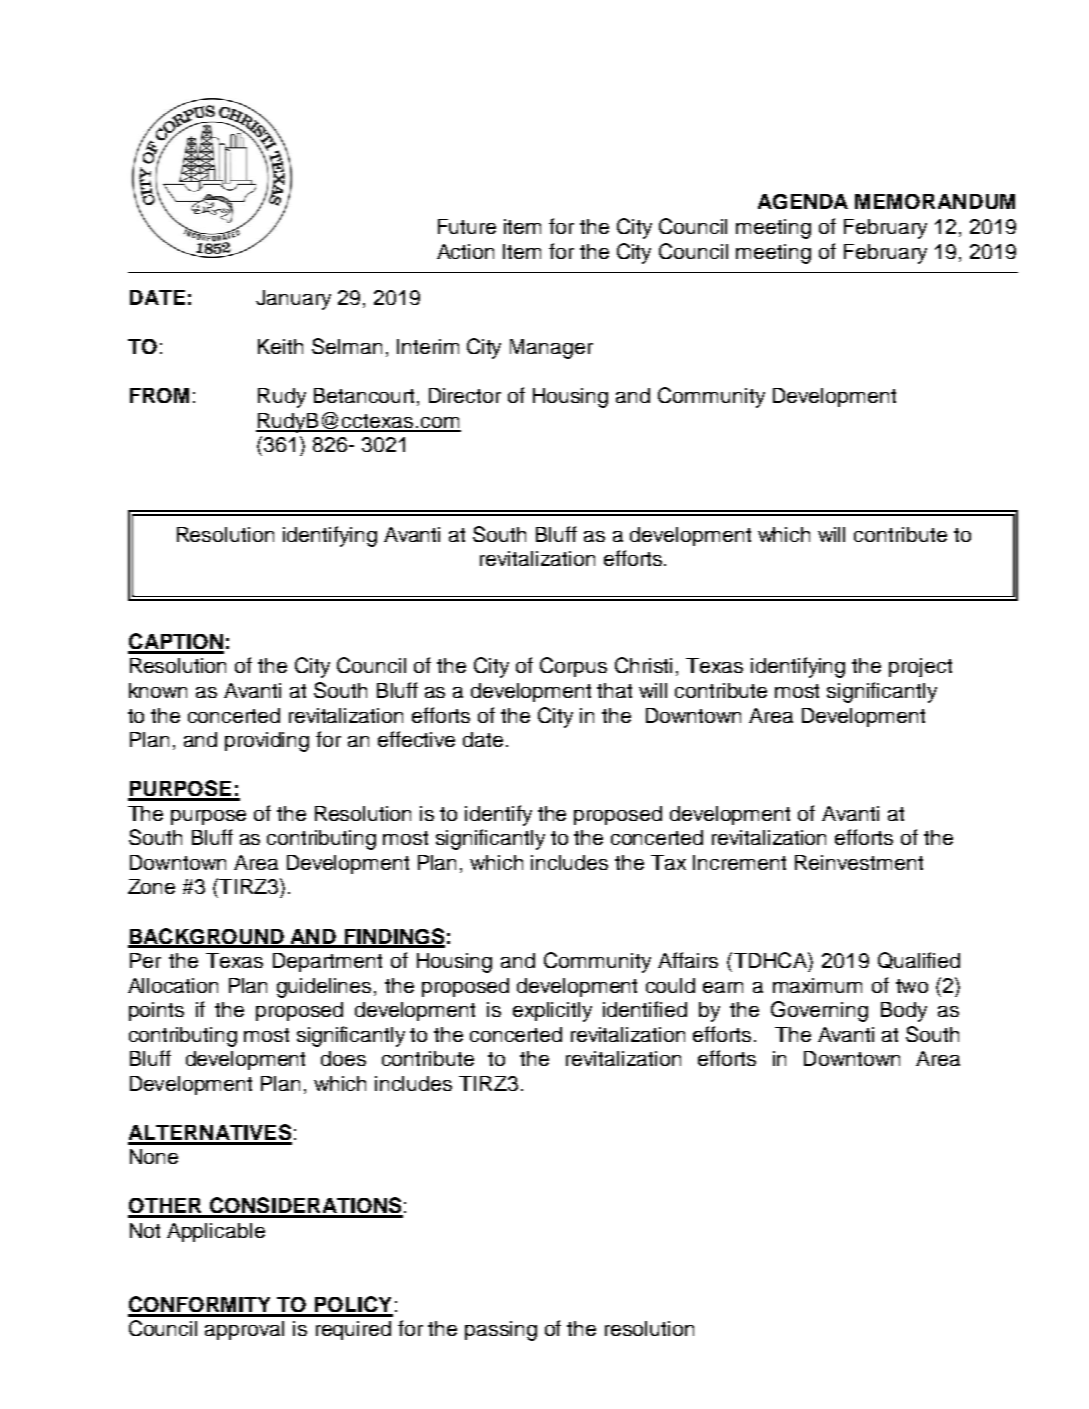 This screenshot has width=1089, height=1409. I want to click on approval, so click(244, 1330).
